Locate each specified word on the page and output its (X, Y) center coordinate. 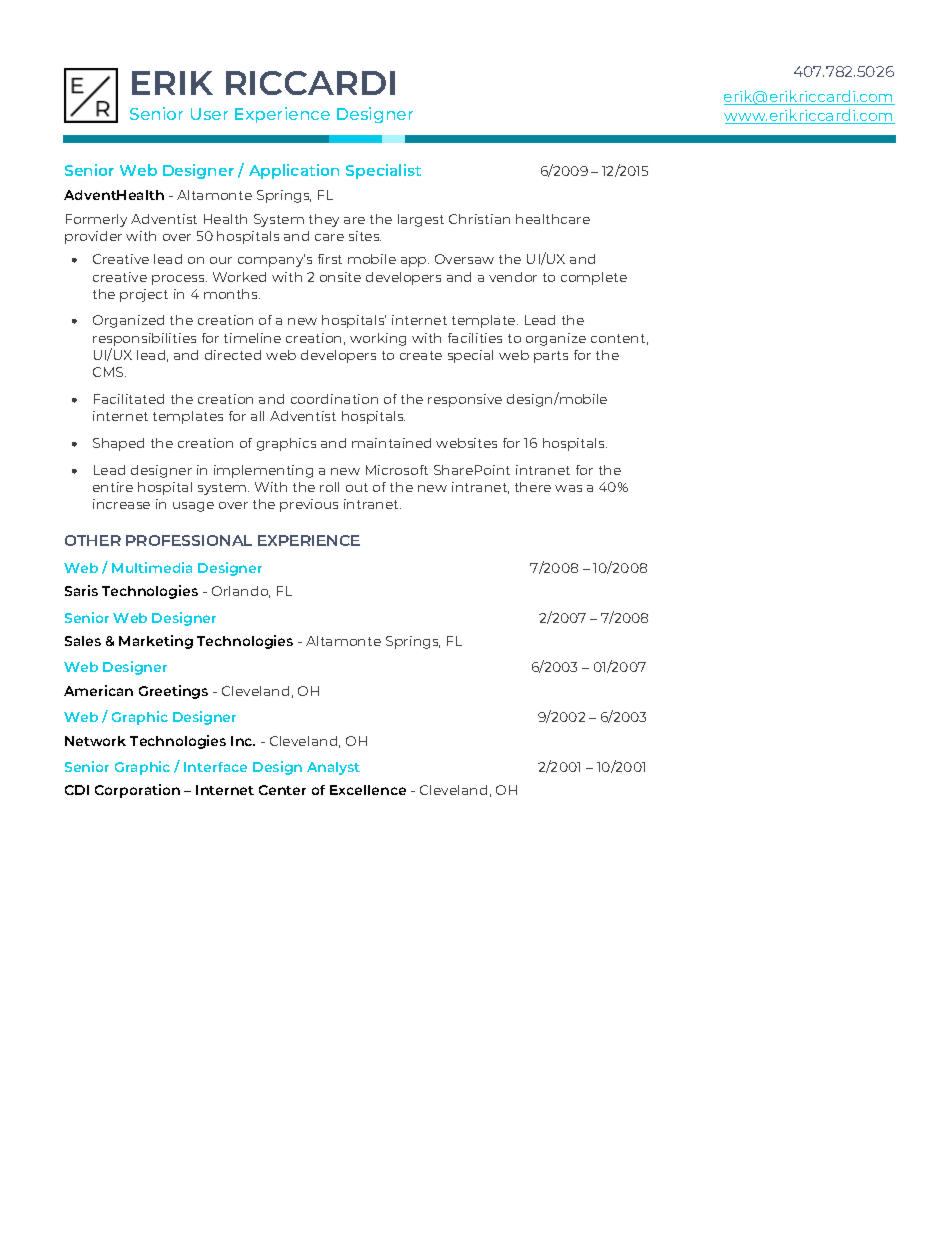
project (144, 295)
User (209, 114)
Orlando (241, 592)
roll (329, 487)
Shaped (118, 444)
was (568, 488)
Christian (479, 219)
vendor (513, 277)
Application (294, 171)
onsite (340, 277)
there (533, 487)
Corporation (137, 791)
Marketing (156, 642)
